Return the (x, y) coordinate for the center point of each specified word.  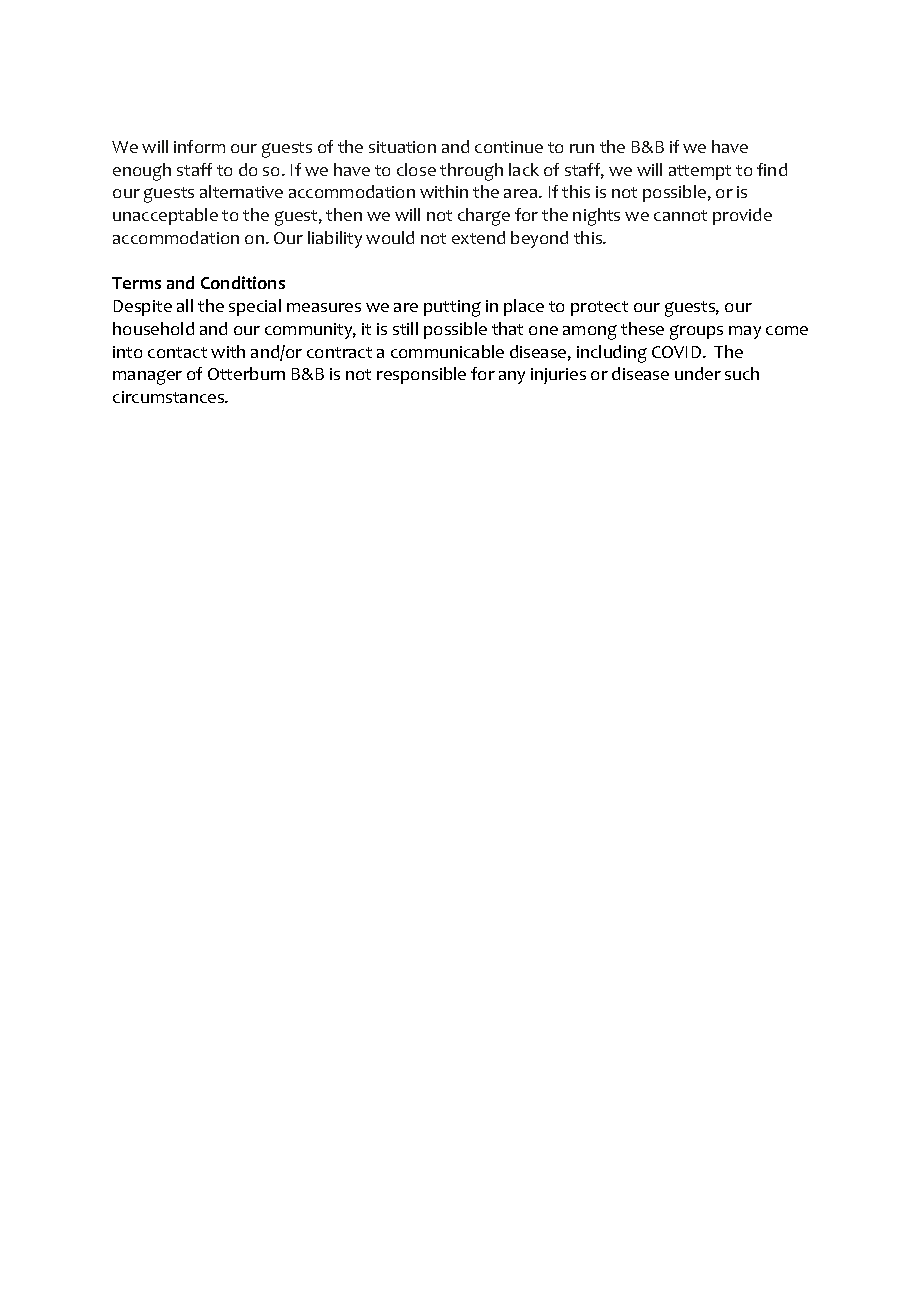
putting (452, 308)
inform (199, 146)
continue (509, 147)
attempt (700, 172)
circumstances (170, 397)
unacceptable (165, 216)
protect (599, 308)
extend (478, 237)
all (185, 305)
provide (742, 216)
